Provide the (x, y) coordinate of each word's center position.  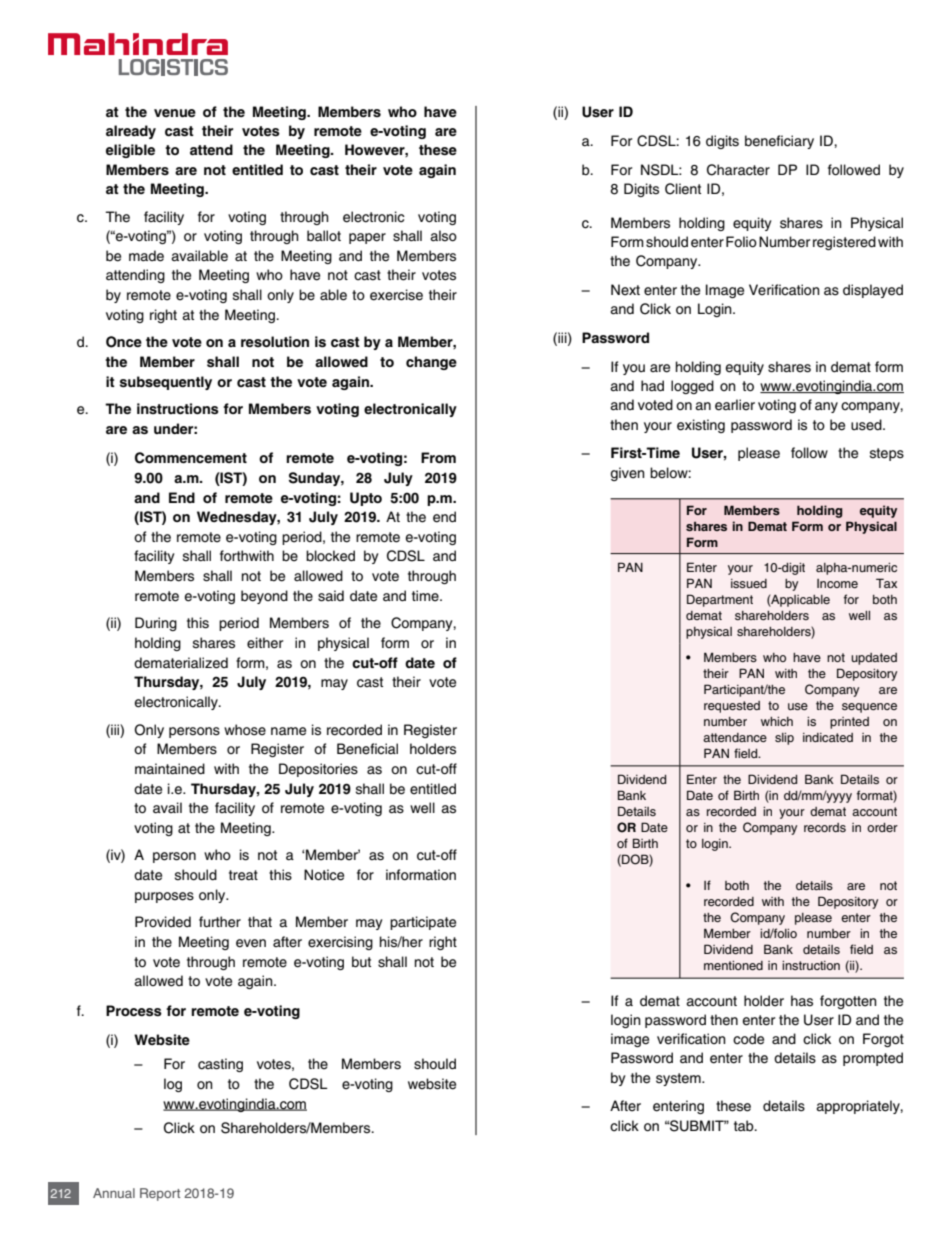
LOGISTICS (173, 67)
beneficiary (779, 142)
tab (745, 1126)
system (679, 1079)
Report (160, 1194)
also (443, 236)
